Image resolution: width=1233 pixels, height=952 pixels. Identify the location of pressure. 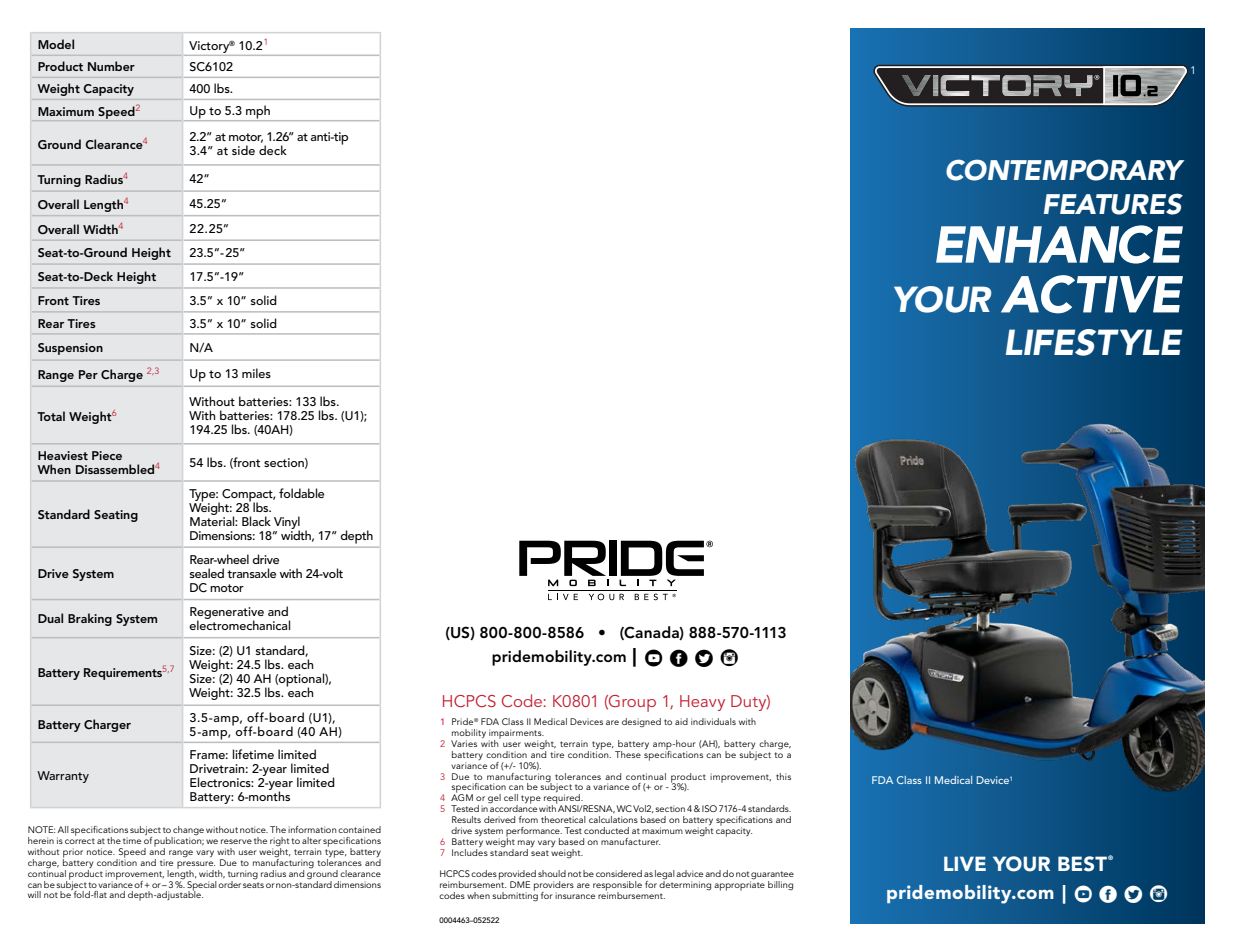
(196, 866).
